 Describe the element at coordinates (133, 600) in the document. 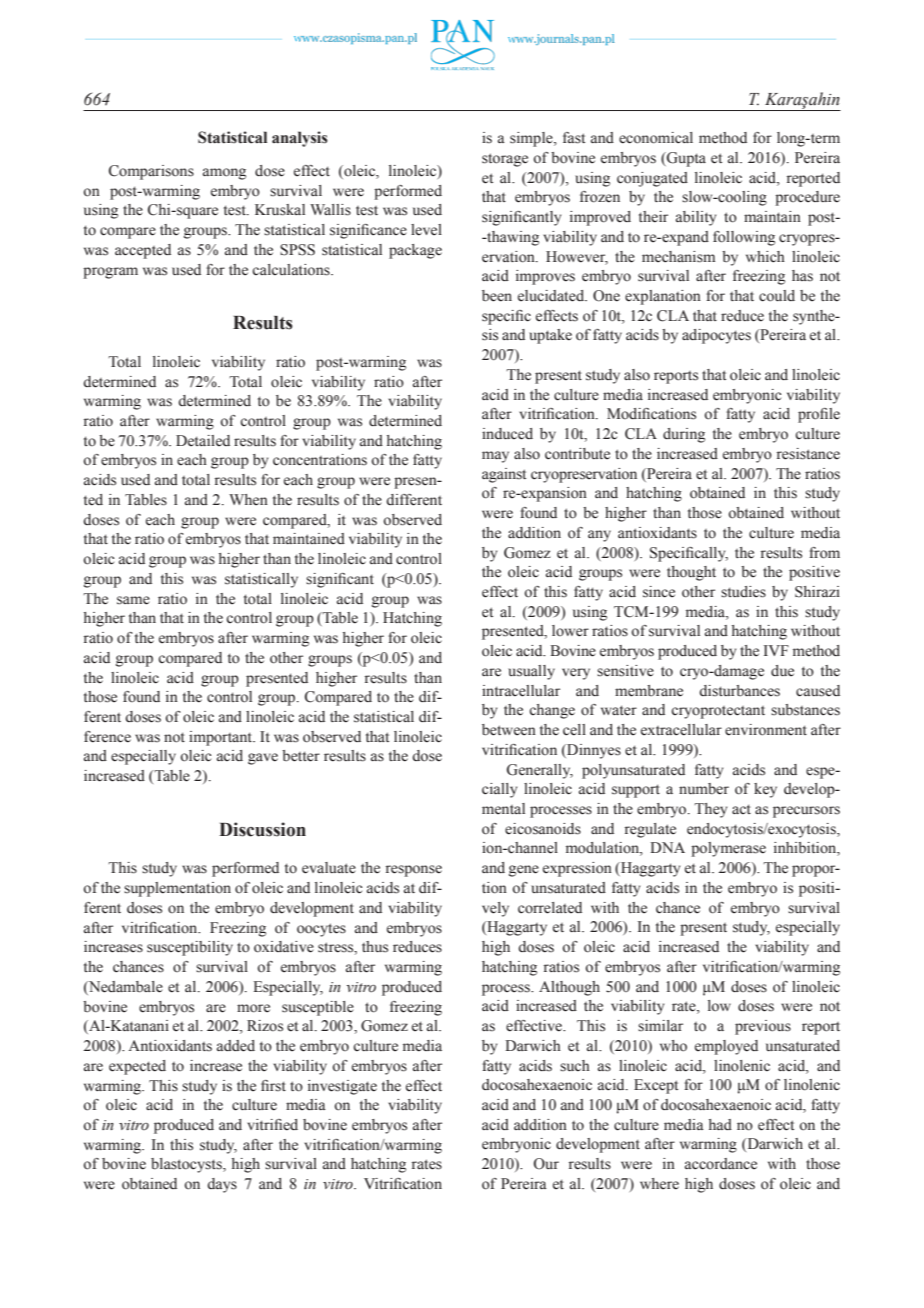

I see `same` at that location.
